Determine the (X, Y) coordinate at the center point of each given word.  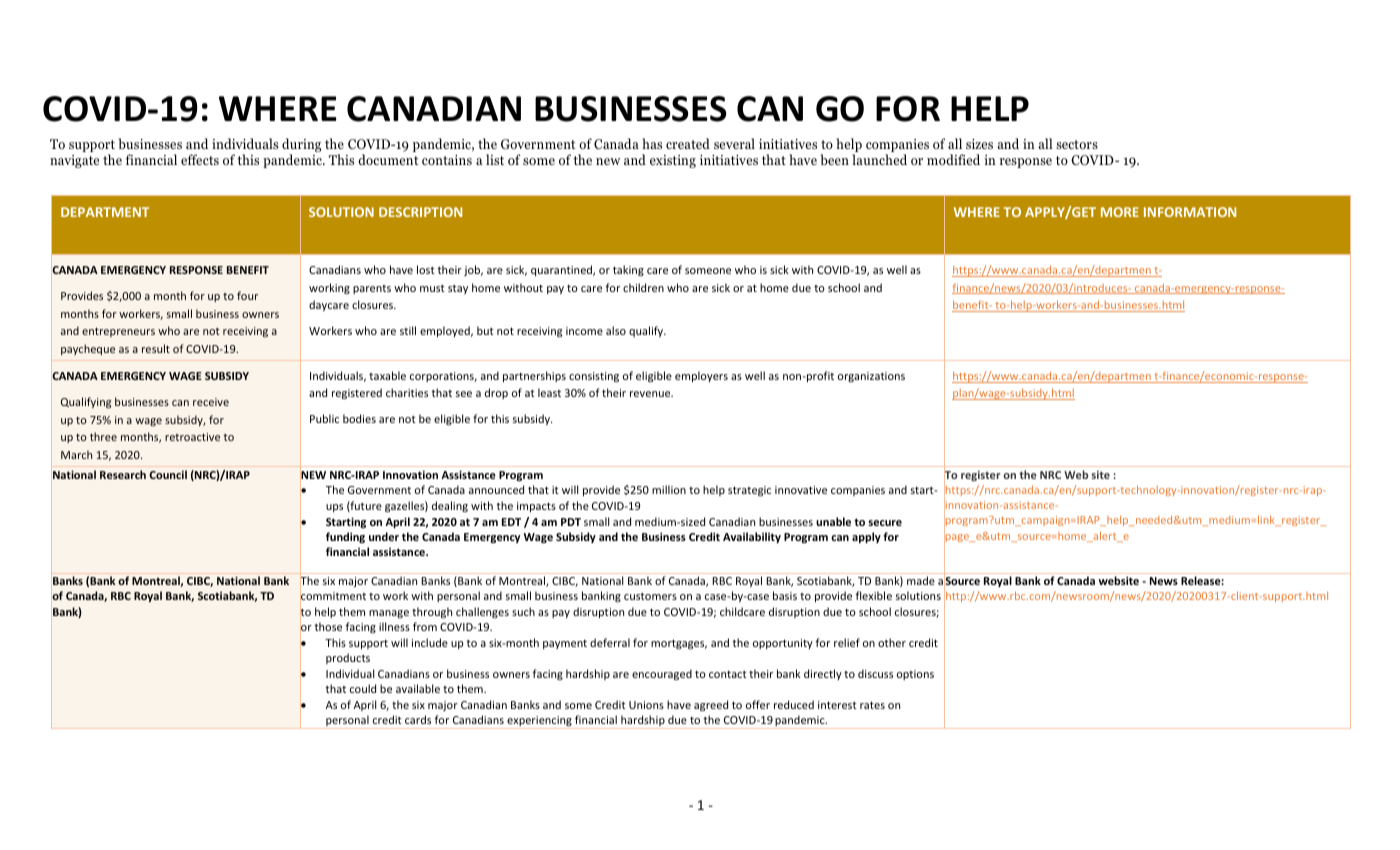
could (363, 688)
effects (200, 159)
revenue (651, 394)
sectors (1077, 144)
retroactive (192, 437)
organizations (871, 377)
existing (673, 161)
